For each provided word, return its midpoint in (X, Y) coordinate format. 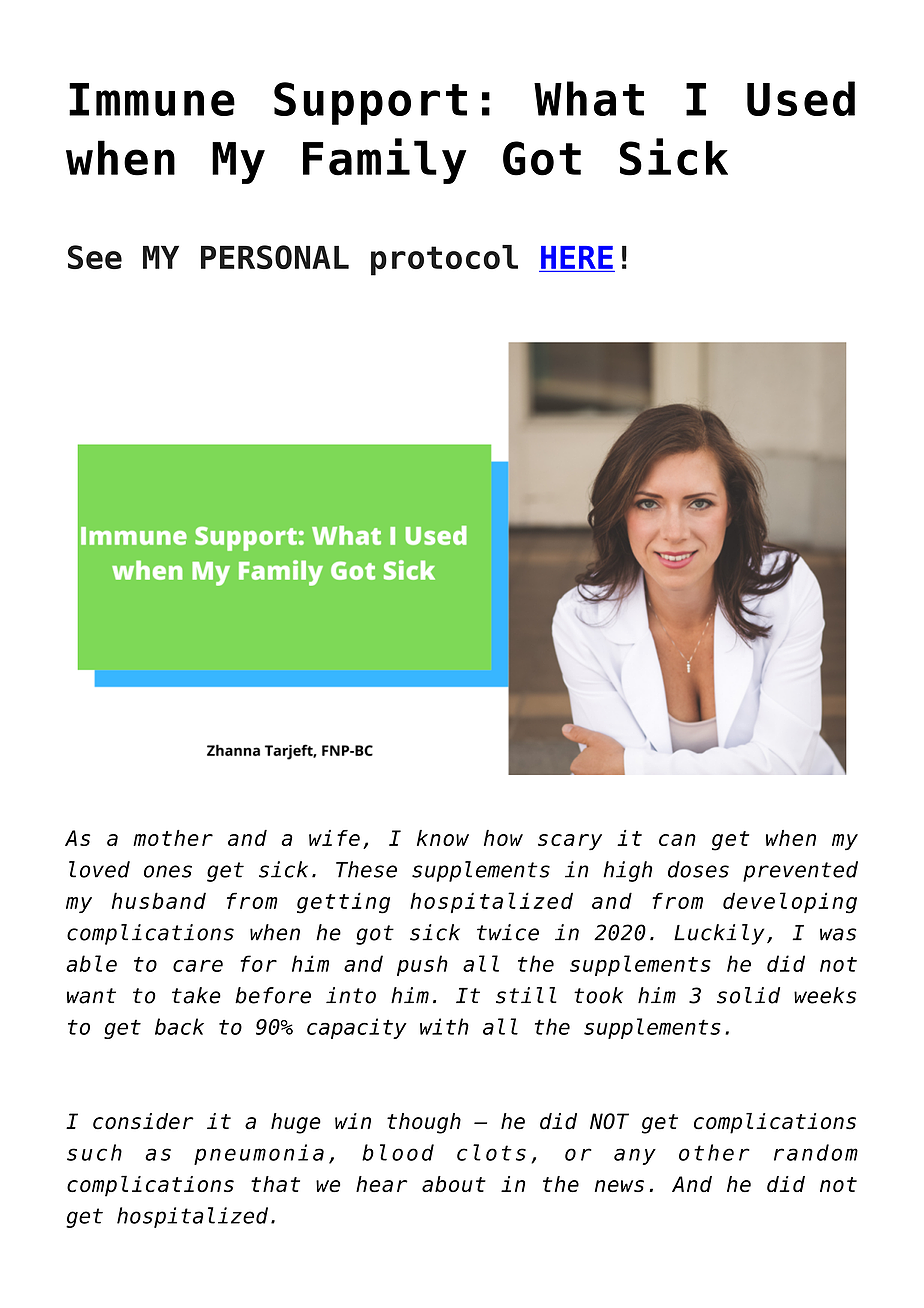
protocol (444, 260)
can (677, 840)
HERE (577, 257)
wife (334, 838)
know (443, 838)
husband (159, 900)
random (816, 1152)
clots (491, 1152)
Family (385, 161)
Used (801, 98)
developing (790, 903)
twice (508, 932)
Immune (152, 99)
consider (143, 1121)
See (95, 257)
